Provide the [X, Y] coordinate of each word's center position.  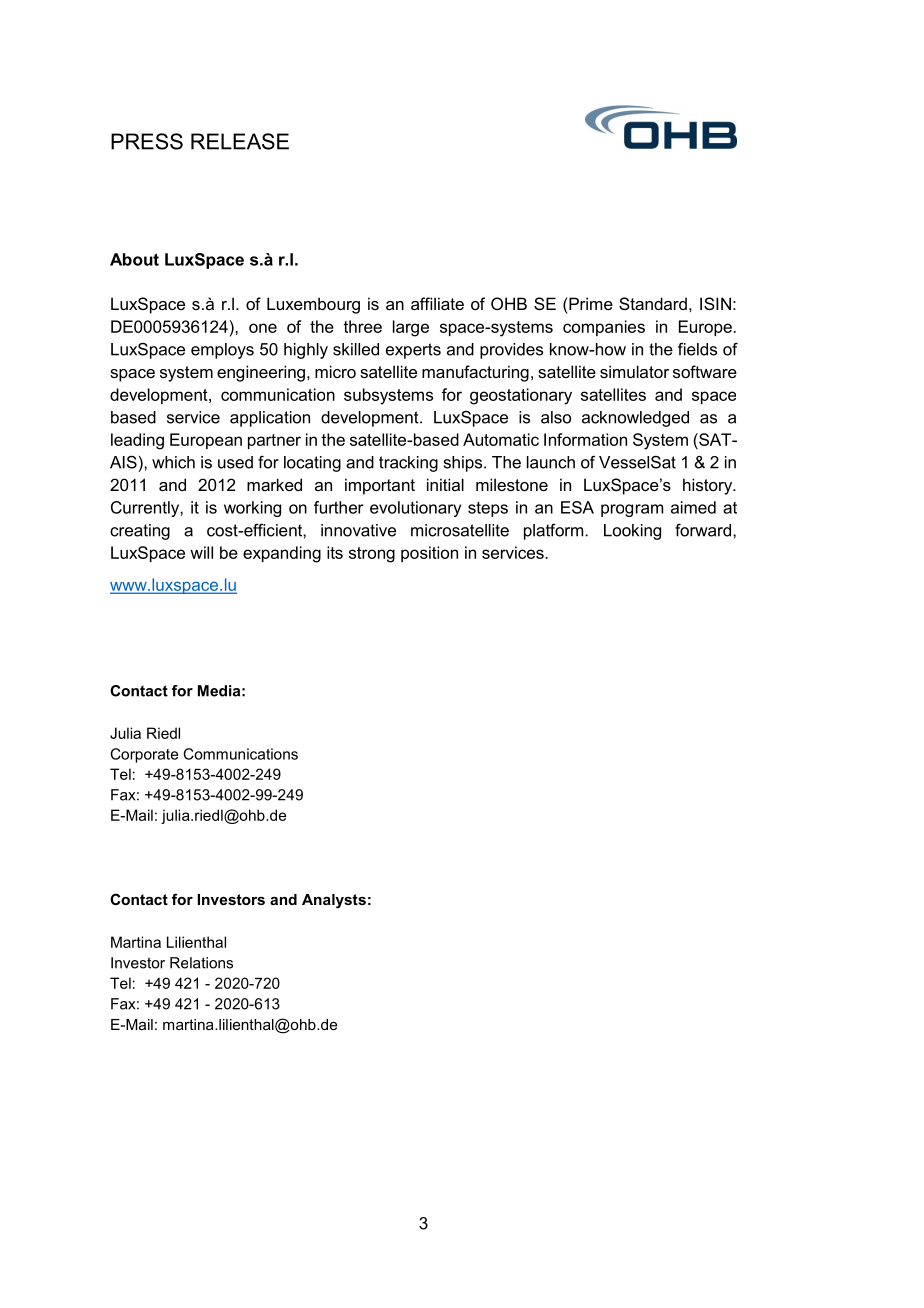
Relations [201, 963]
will [201, 552]
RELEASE [240, 141]
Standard [653, 303]
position [429, 554]
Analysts [334, 901]
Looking [632, 532]
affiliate [437, 303]
